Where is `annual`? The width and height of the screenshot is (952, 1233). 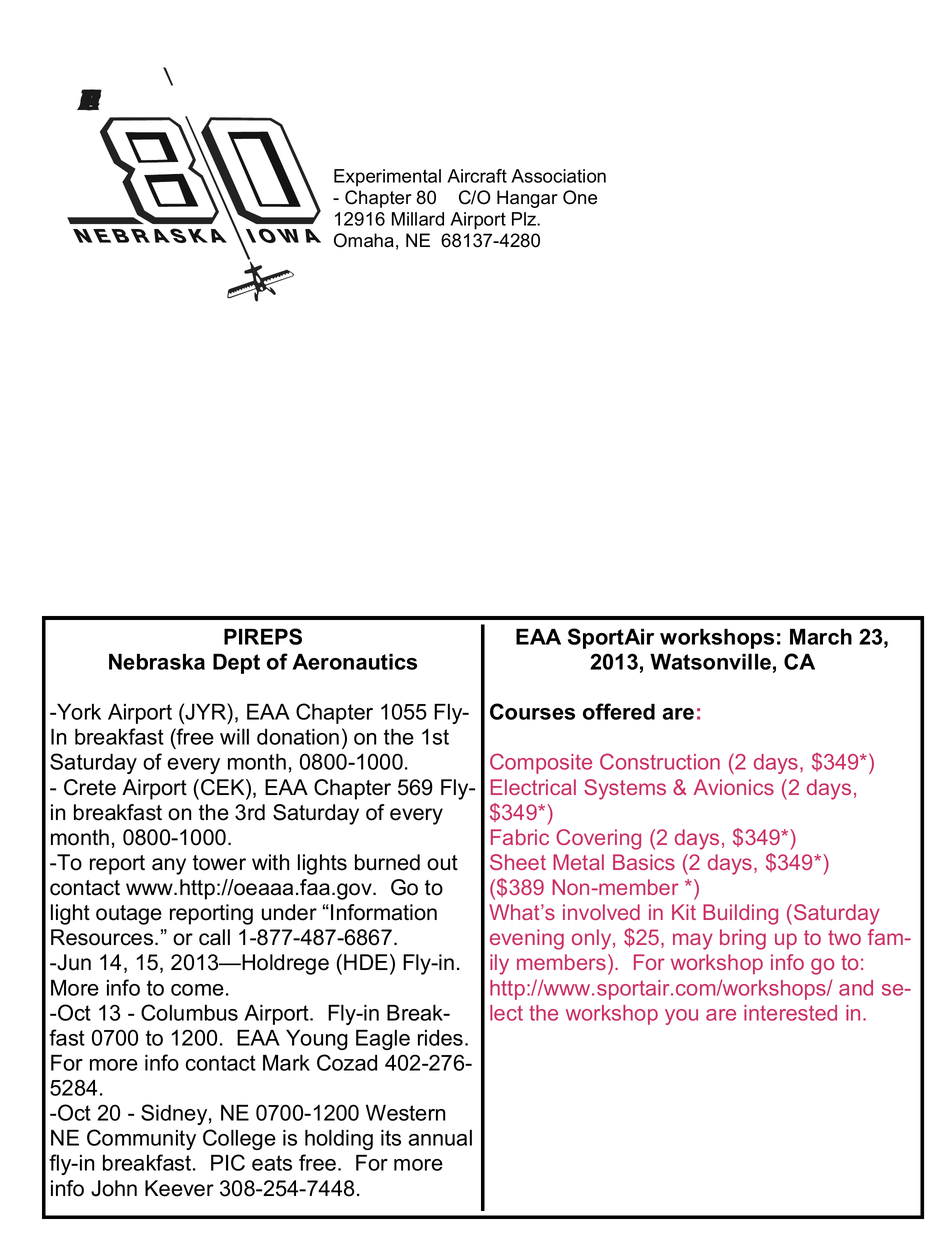
annual is located at coordinates (440, 1138).
